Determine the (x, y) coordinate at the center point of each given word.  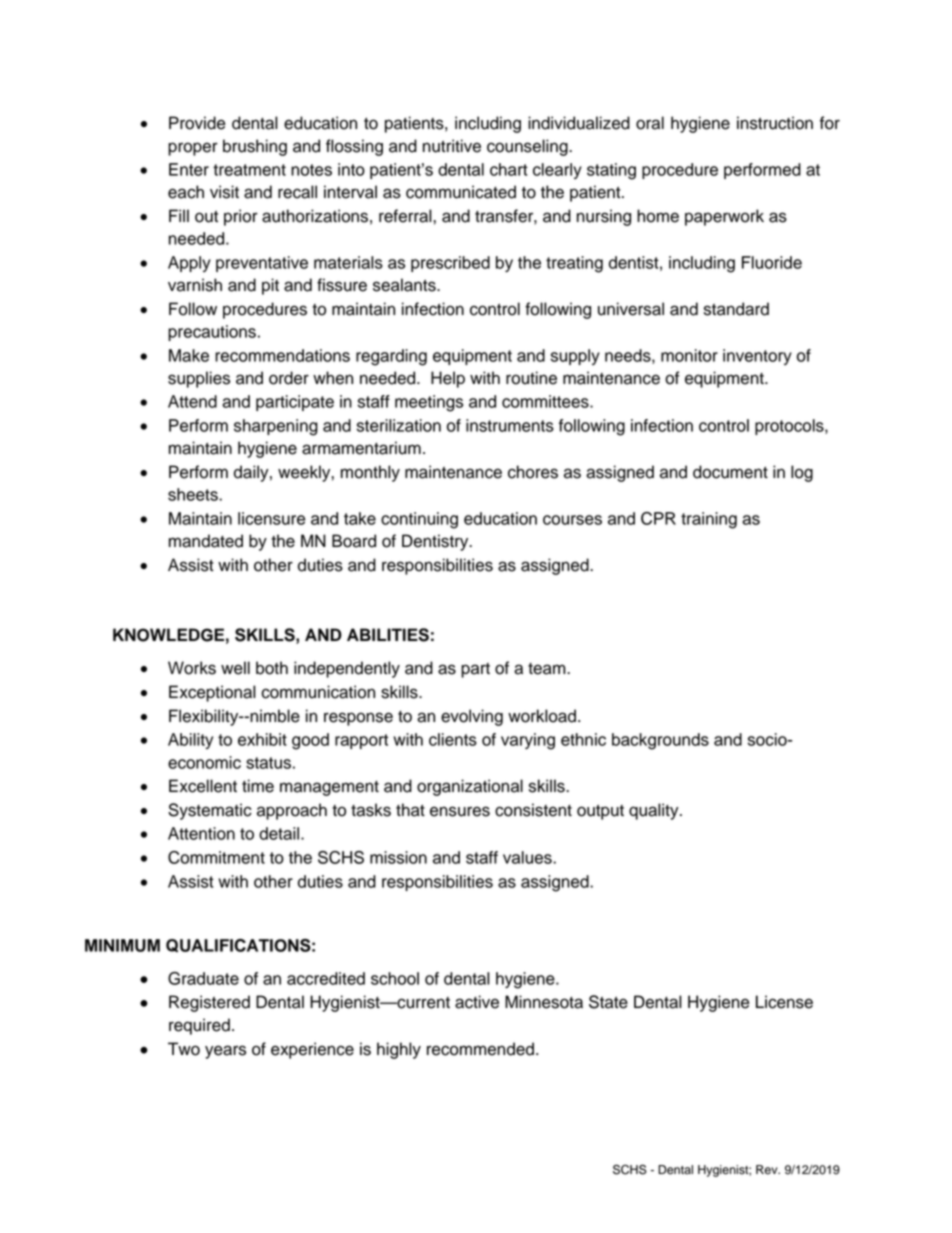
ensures (460, 811)
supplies (199, 379)
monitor (689, 355)
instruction (775, 123)
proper (193, 149)
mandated (206, 541)
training (709, 520)
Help (448, 379)
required (199, 1026)
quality (655, 811)
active (477, 1002)
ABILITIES (388, 635)
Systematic (210, 811)
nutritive (452, 146)
